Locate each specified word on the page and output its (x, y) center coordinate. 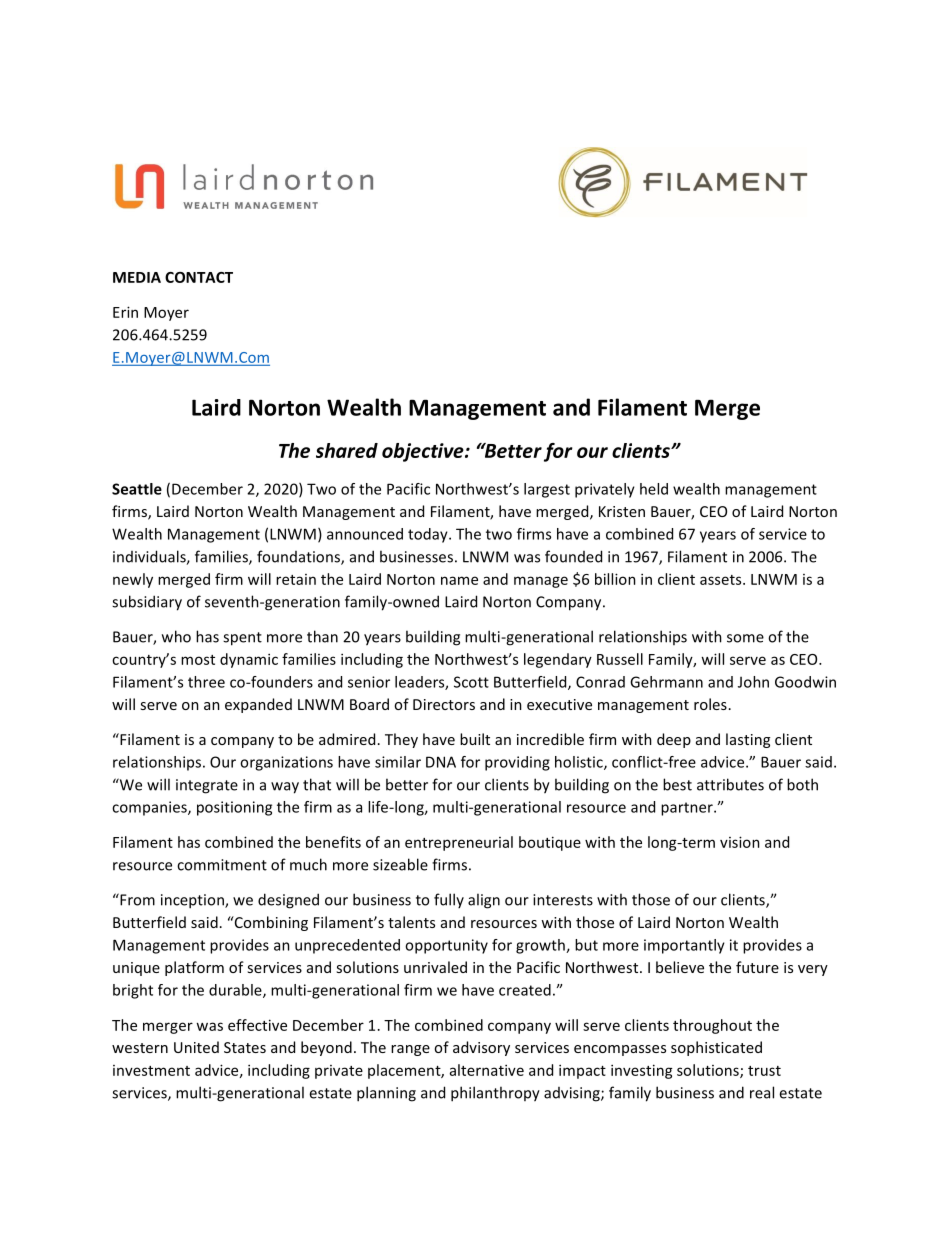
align (484, 901)
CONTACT (199, 277)
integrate (207, 786)
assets (722, 580)
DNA (441, 762)
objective (424, 452)
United (196, 1047)
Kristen (622, 511)
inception (193, 901)
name (459, 580)
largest (547, 490)
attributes (730, 784)
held (654, 489)
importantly (684, 946)
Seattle (137, 489)
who (176, 636)
